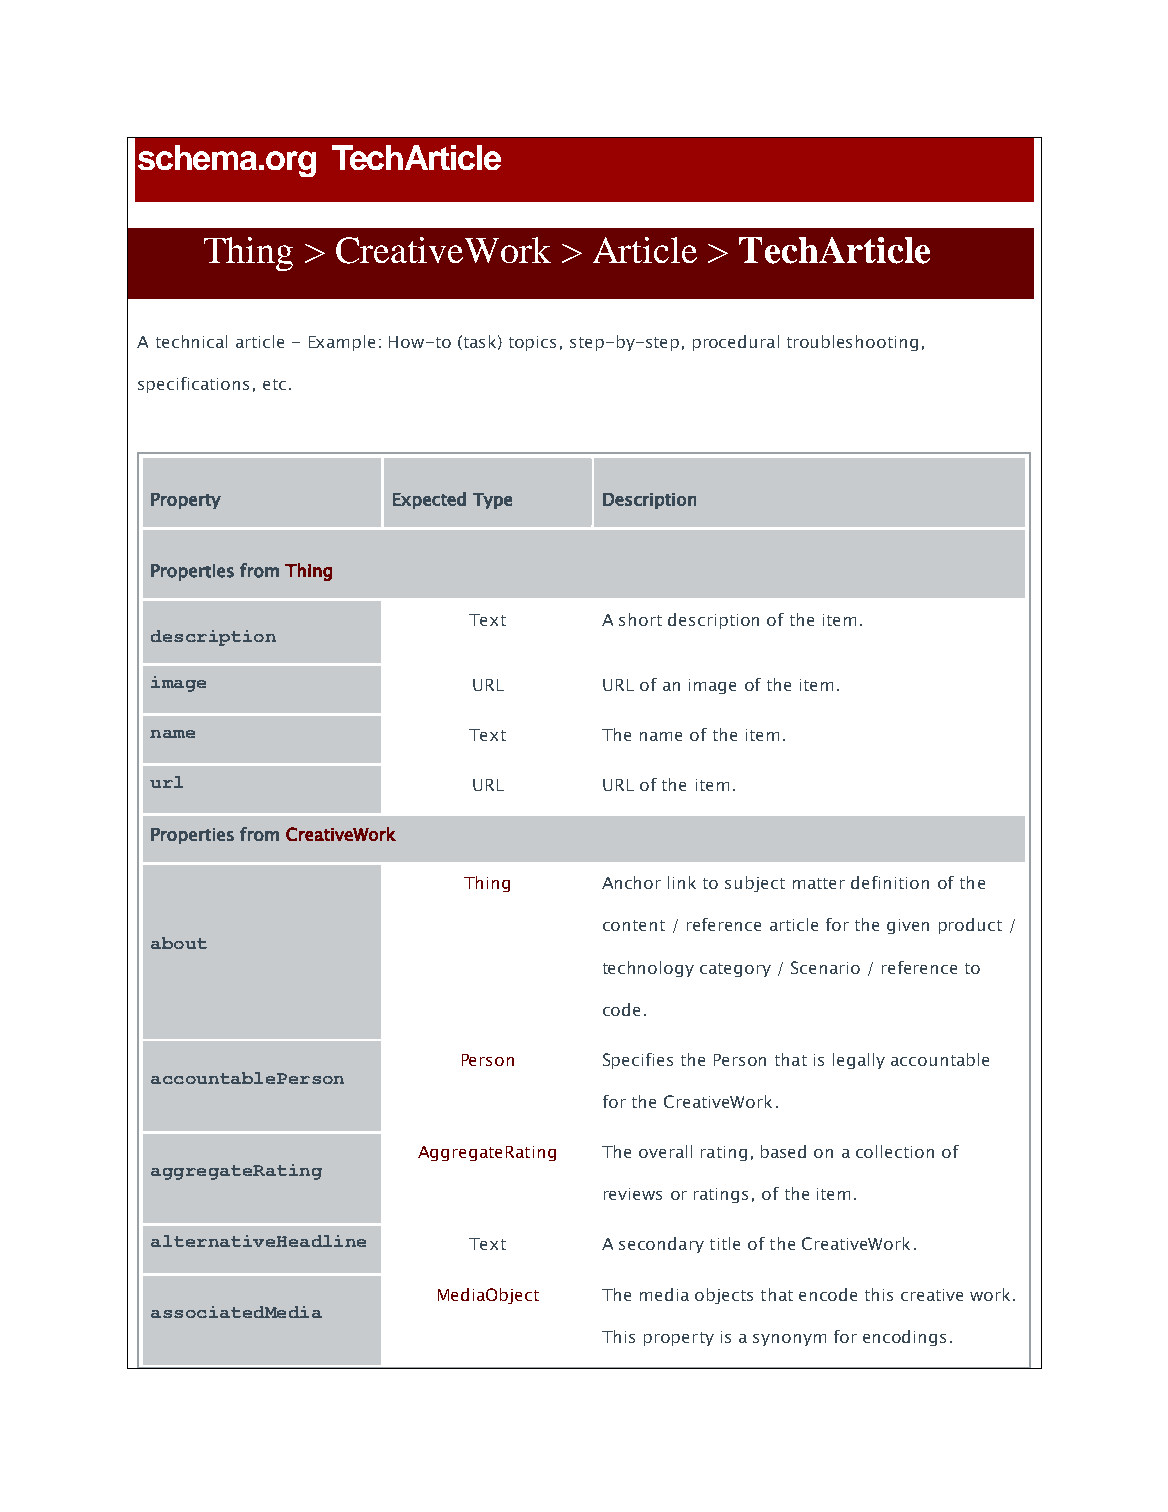 The width and height of the document is (1168, 1512). Describe the element at coordinates (682, 882) in the document. I see `link` at that location.
